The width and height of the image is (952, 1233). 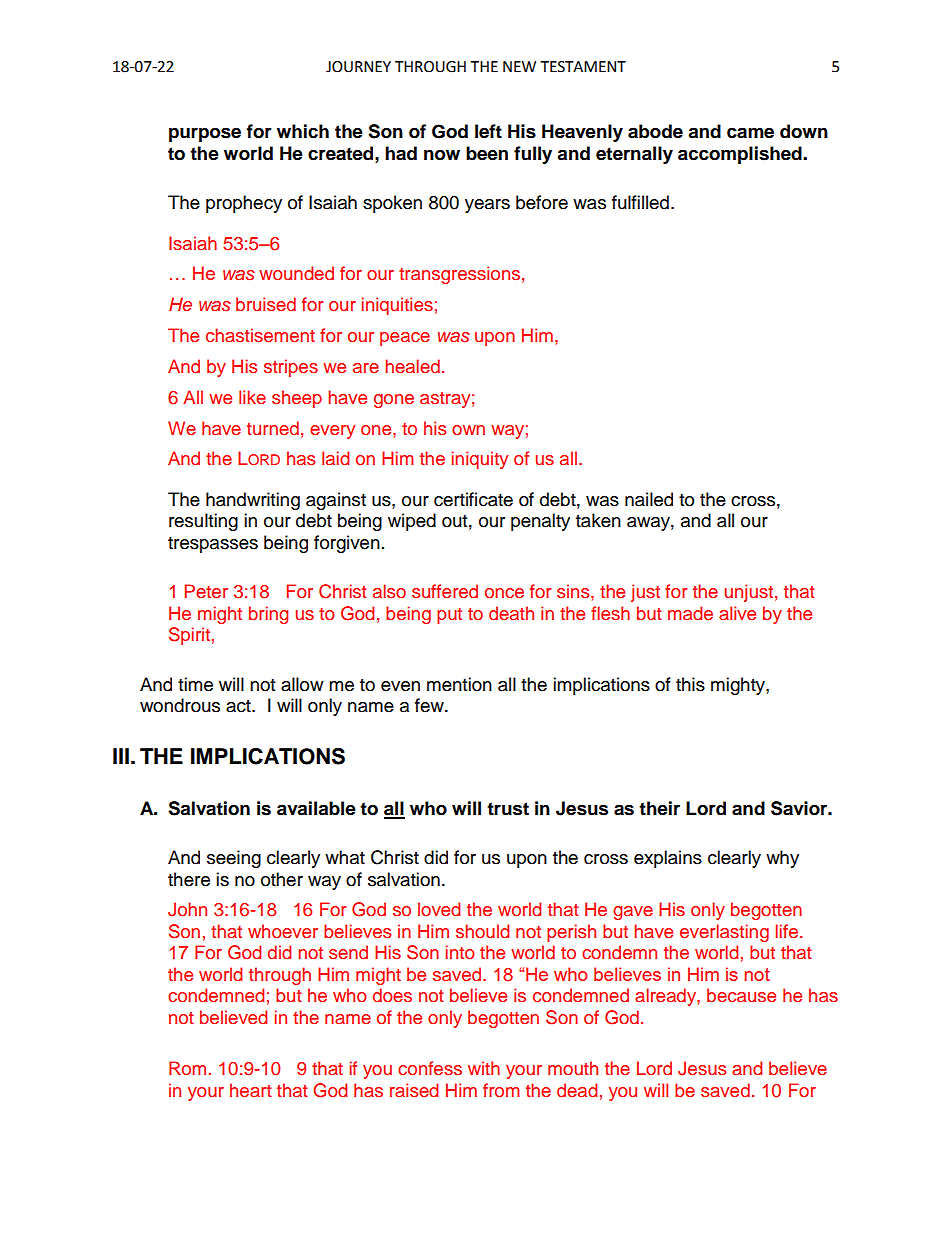 What do you see at coordinates (250, 1090) in the image?
I see `heart` at bounding box center [250, 1090].
